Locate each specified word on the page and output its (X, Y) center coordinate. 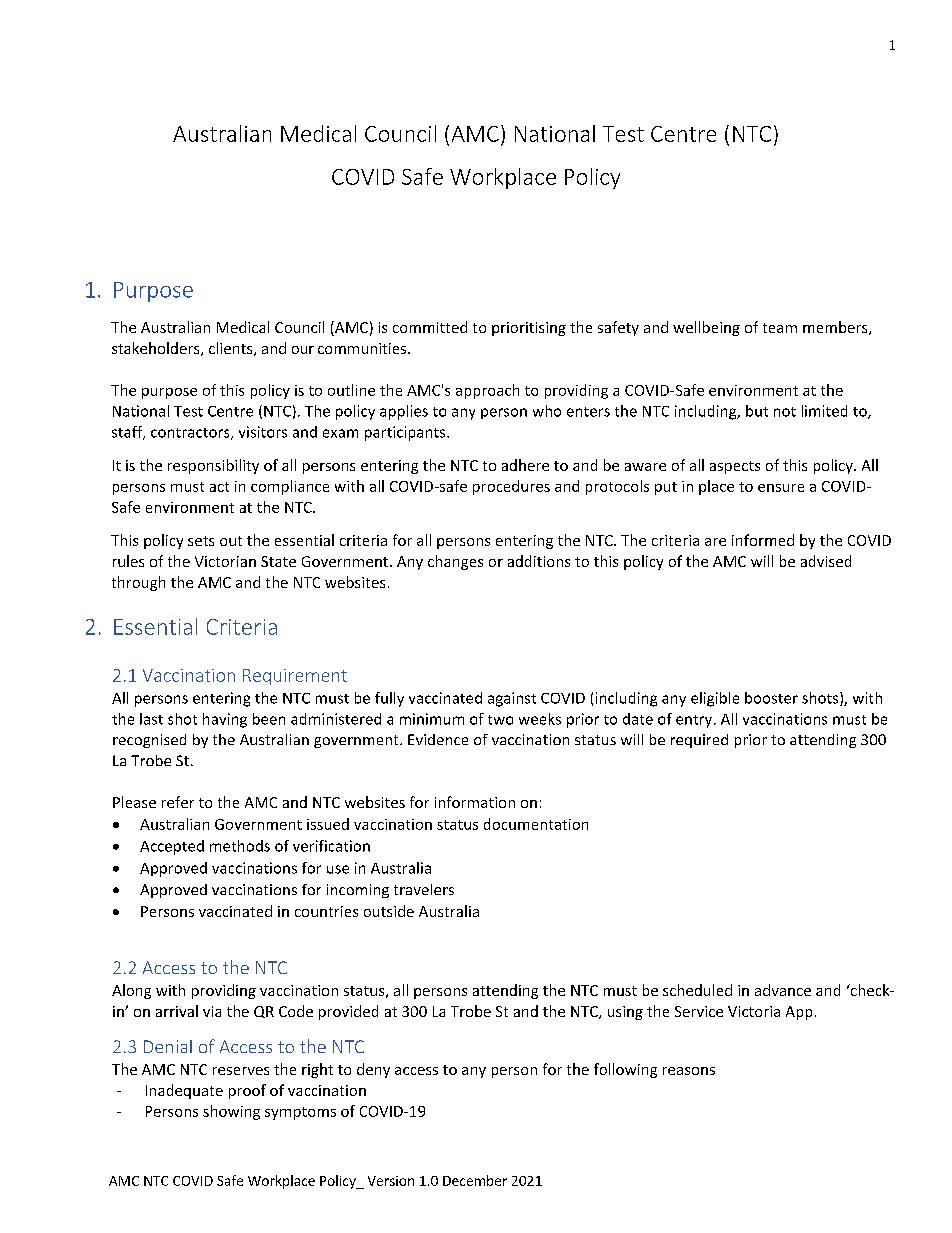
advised (826, 561)
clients (232, 349)
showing (231, 1112)
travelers (424, 889)
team (780, 328)
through (138, 583)
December (475, 1180)
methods (240, 846)
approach (487, 391)
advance (783, 990)
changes (455, 562)
